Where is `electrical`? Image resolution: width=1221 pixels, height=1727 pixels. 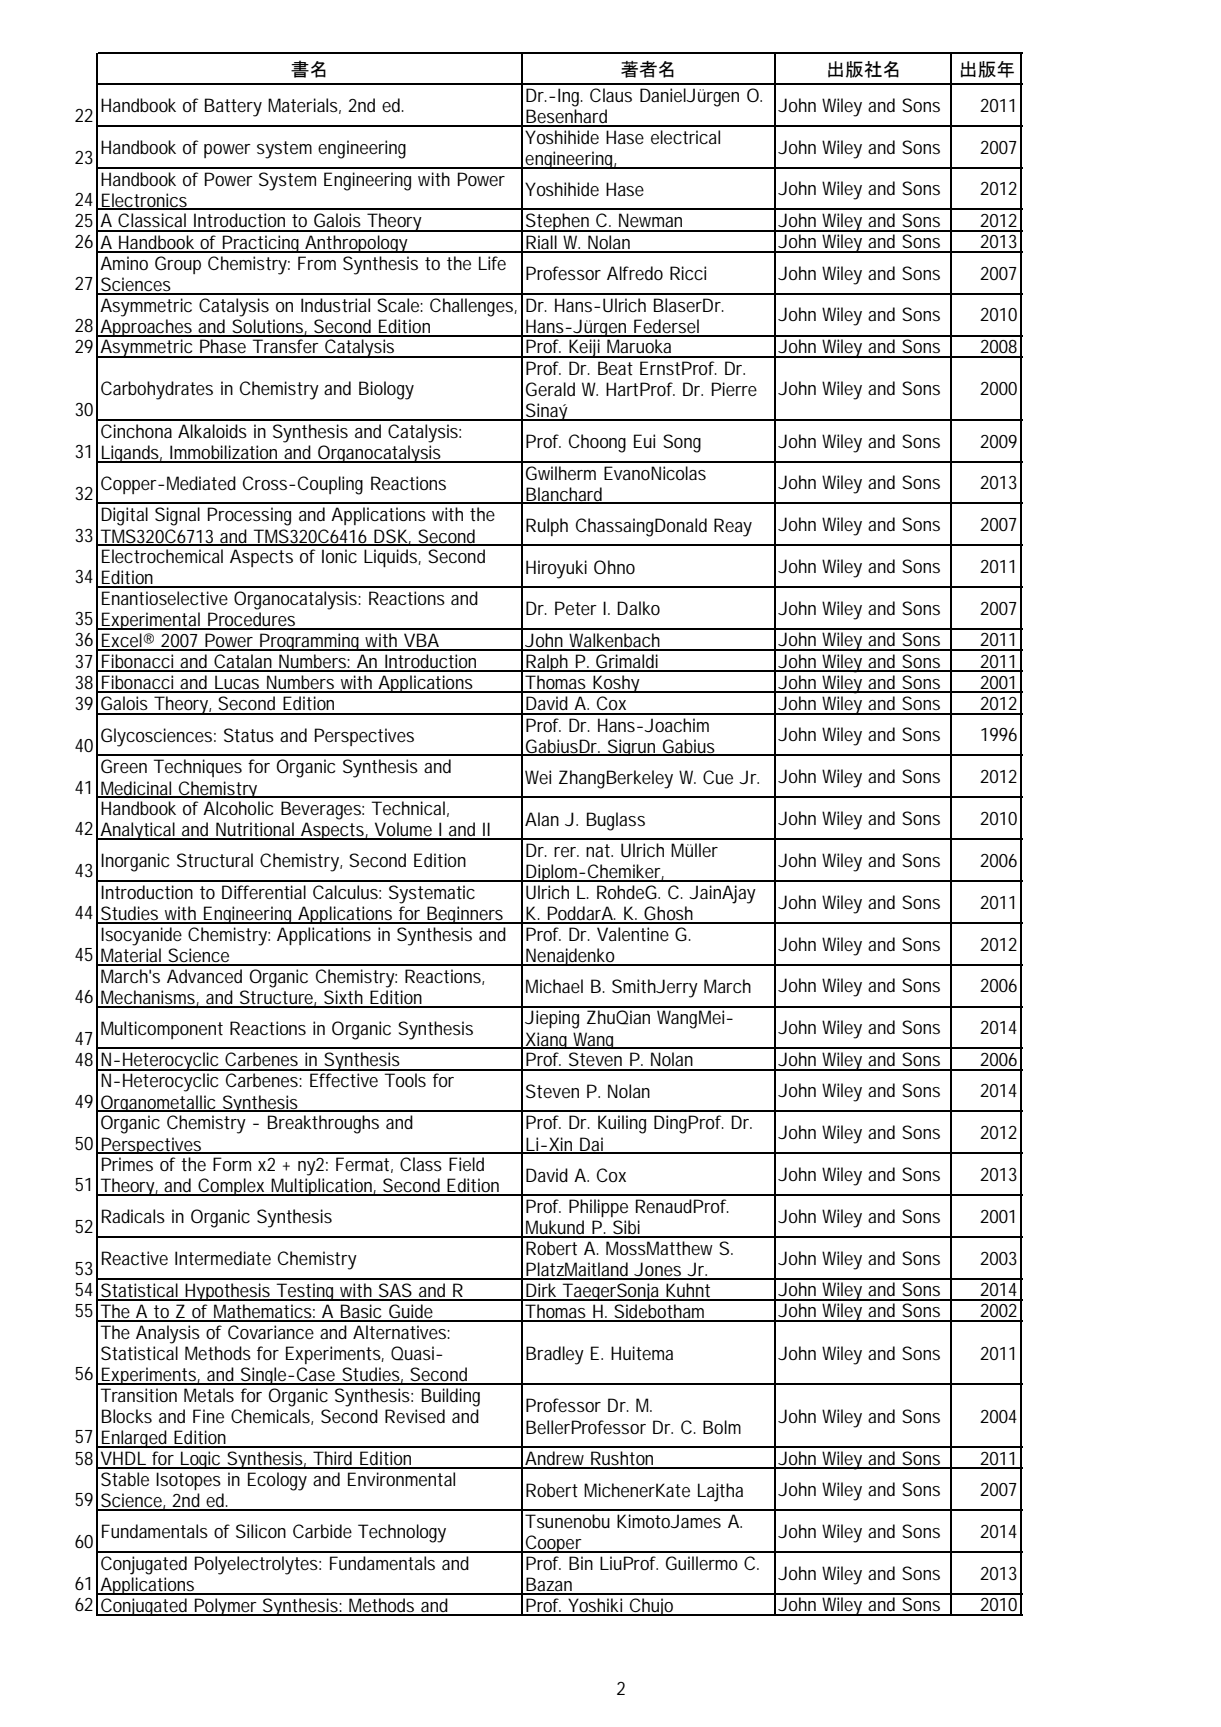 electrical is located at coordinates (685, 137).
